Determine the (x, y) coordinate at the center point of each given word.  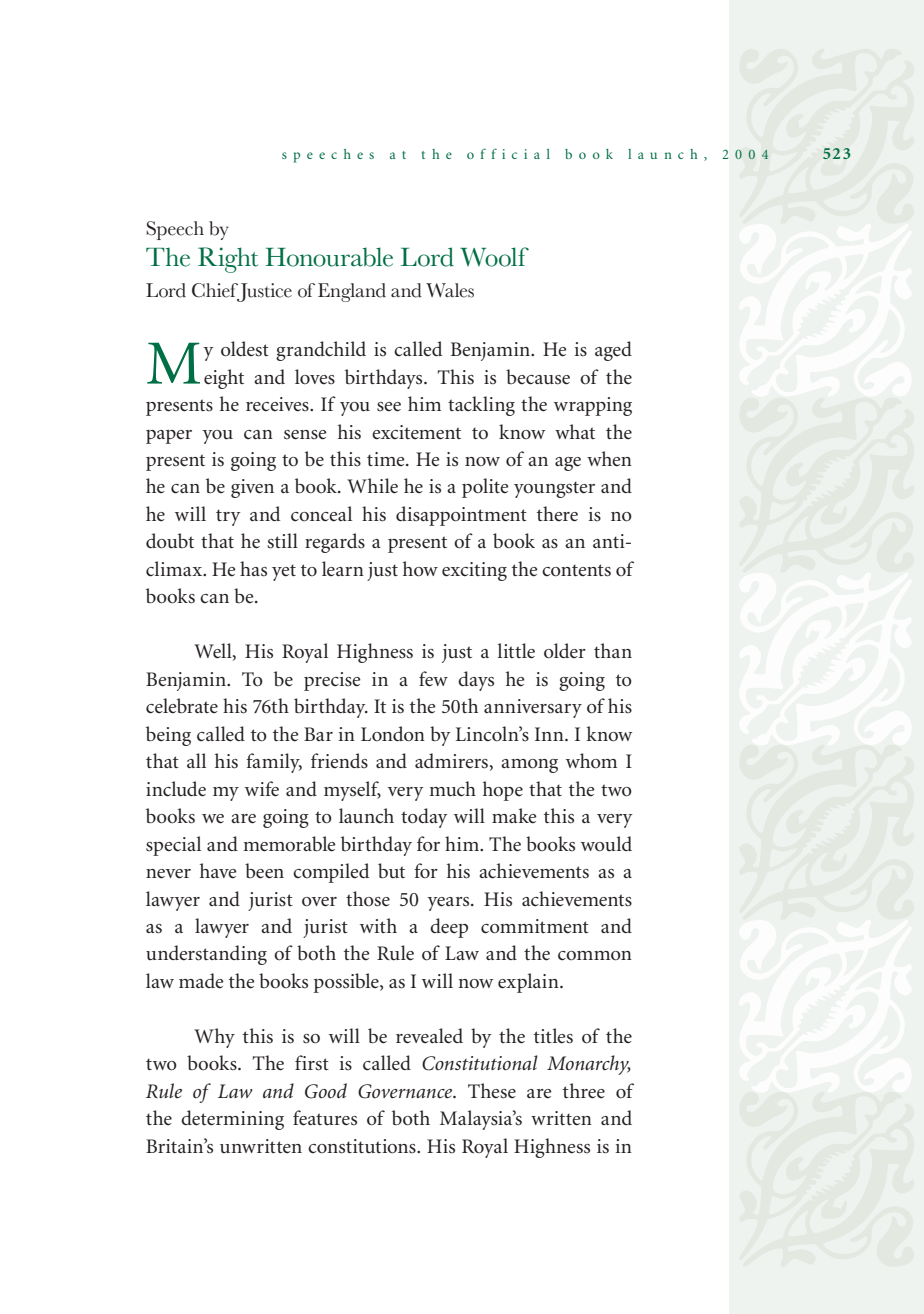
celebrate (182, 706)
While (372, 486)
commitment (535, 926)
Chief (215, 290)
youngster (554, 489)
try (228, 517)
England (352, 292)
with (378, 925)
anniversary (533, 708)
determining (232, 1120)
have (218, 871)
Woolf (494, 257)
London (393, 734)
